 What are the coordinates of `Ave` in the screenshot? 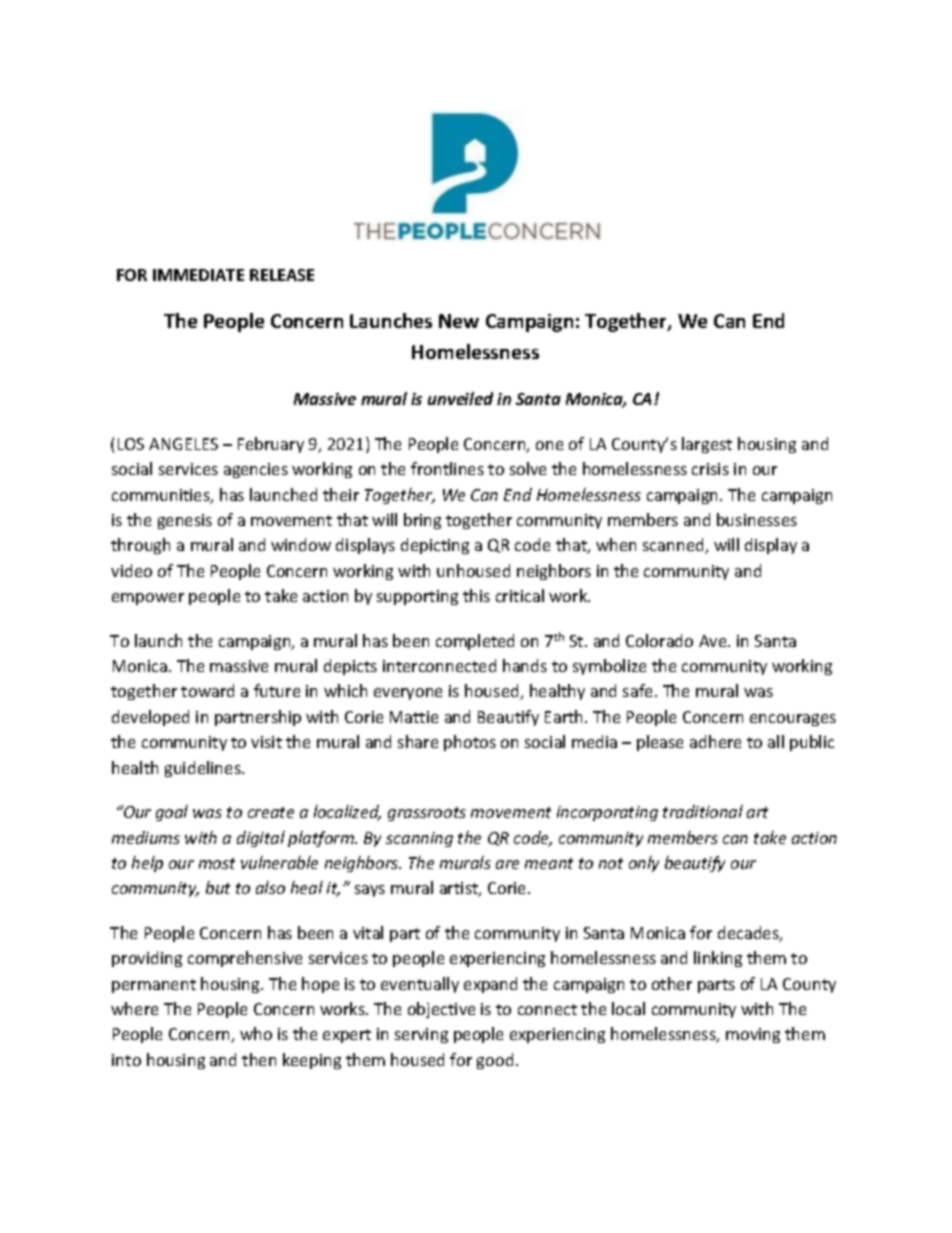 It's located at (714, 641).
